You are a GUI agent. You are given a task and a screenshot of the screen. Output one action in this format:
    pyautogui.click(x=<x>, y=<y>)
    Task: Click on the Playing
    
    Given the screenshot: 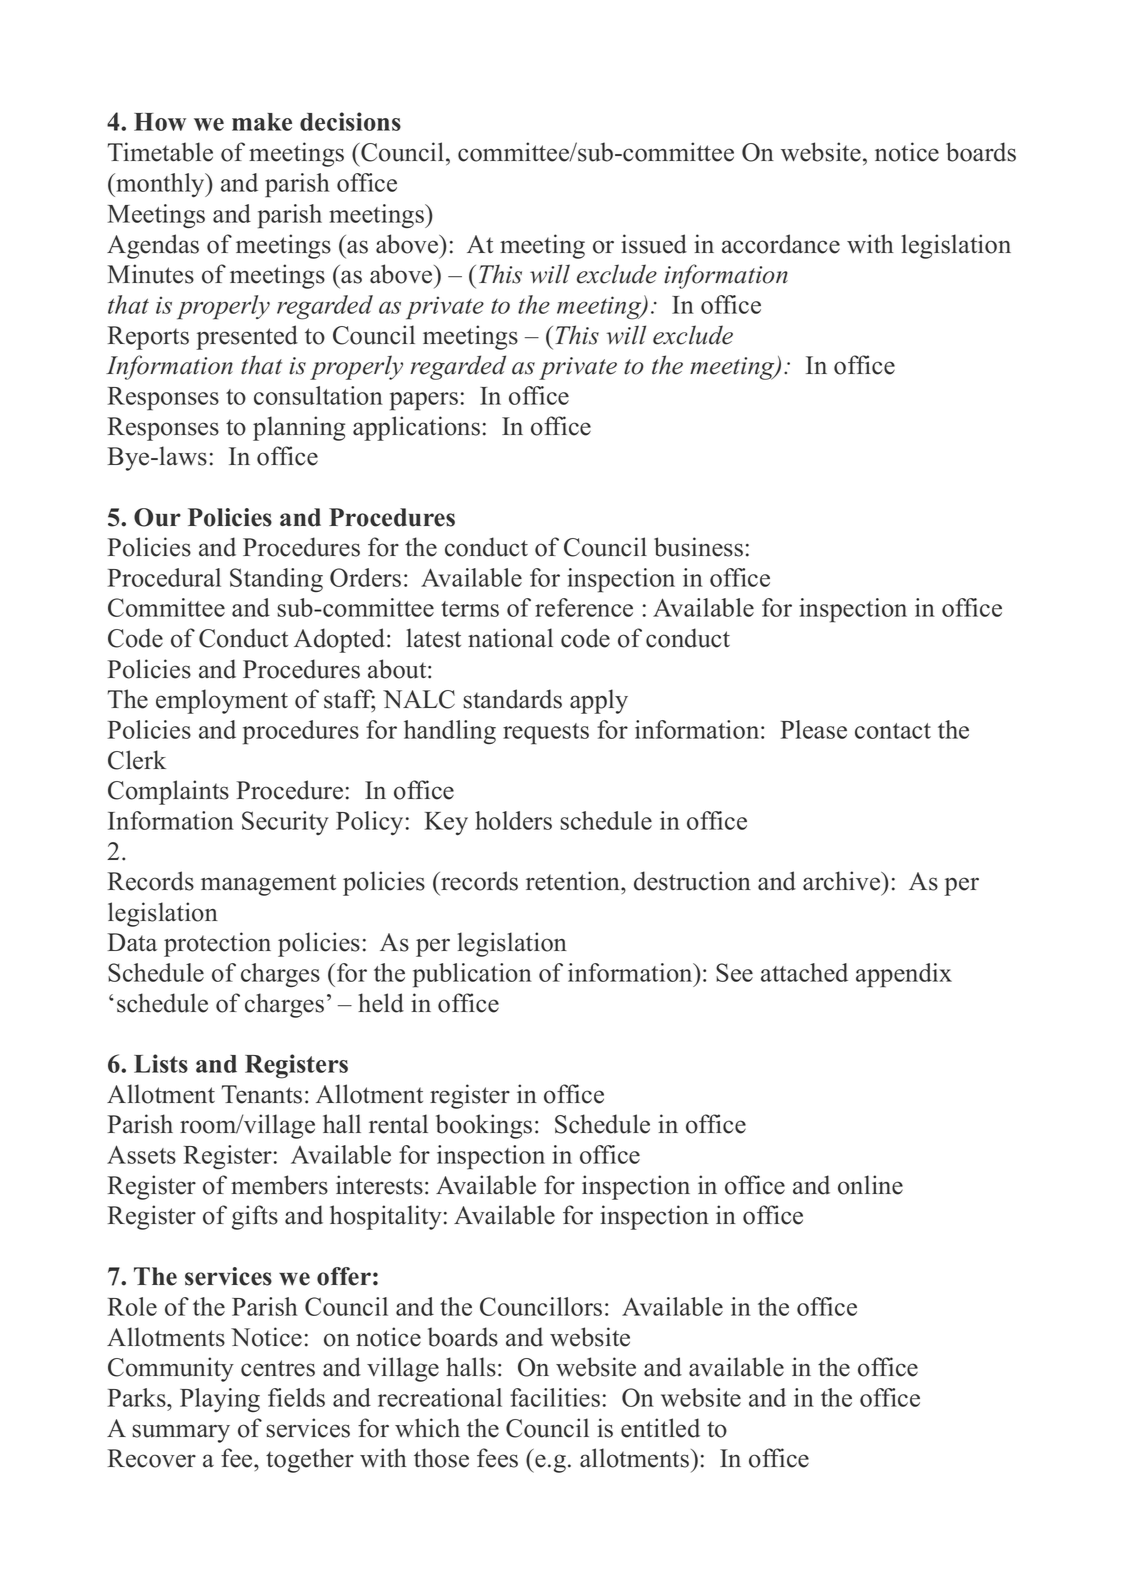 What is the action you would take?
    pyautogui.click(x=220, y=1400)
